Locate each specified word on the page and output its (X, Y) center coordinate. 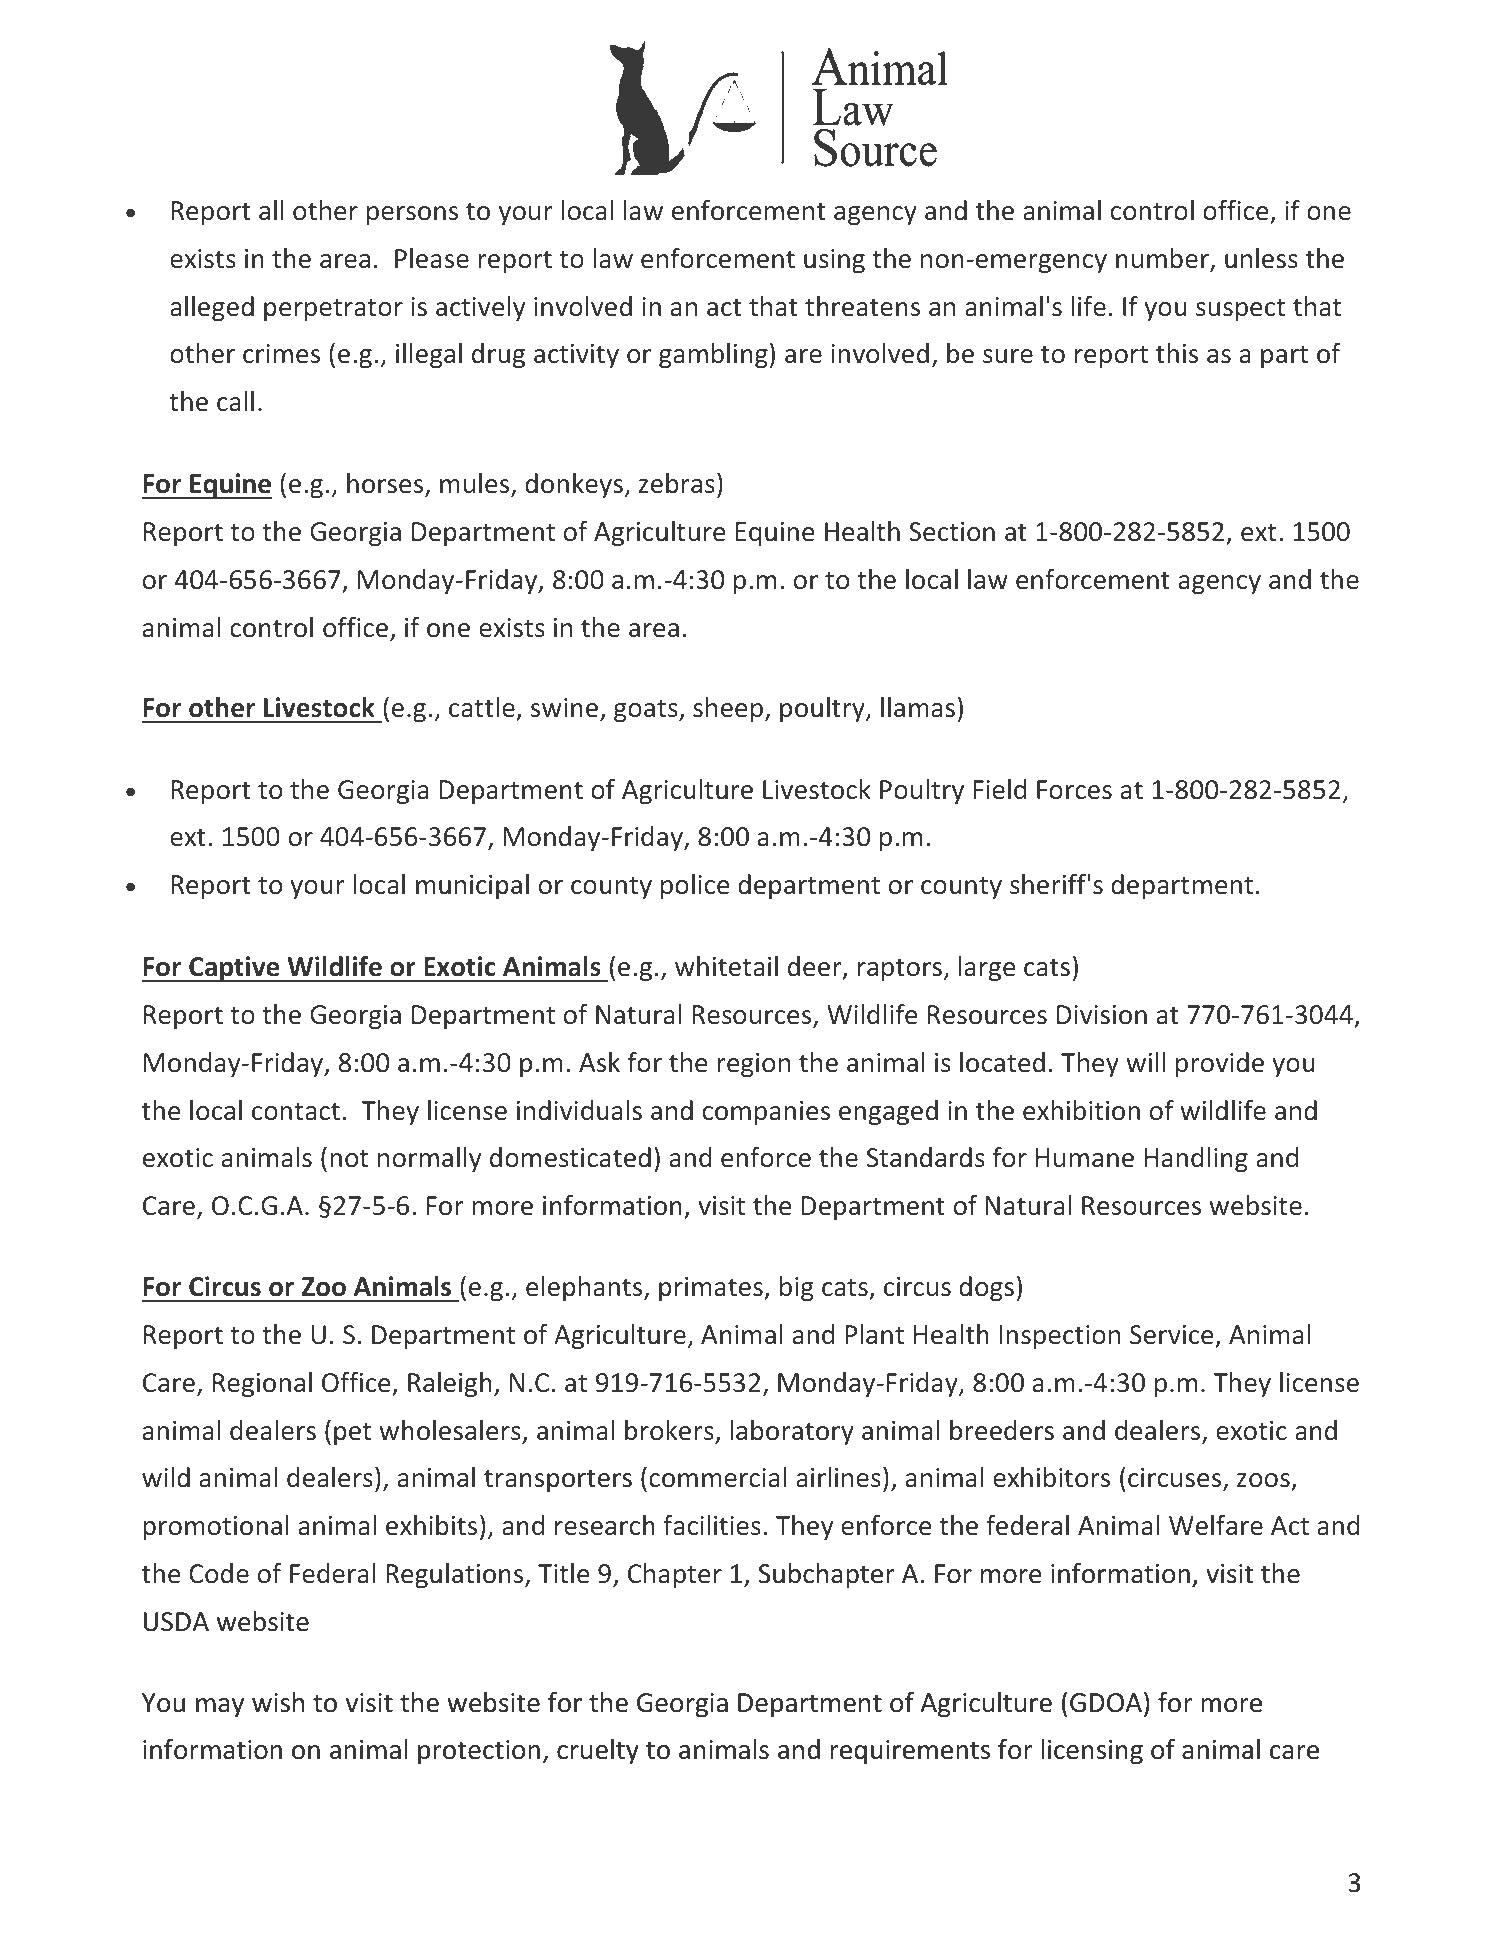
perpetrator (333, 310)
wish (278, 1702)
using (834, 261)
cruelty (598, 1752)
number (1163, 259)
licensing (1092, 1752)
